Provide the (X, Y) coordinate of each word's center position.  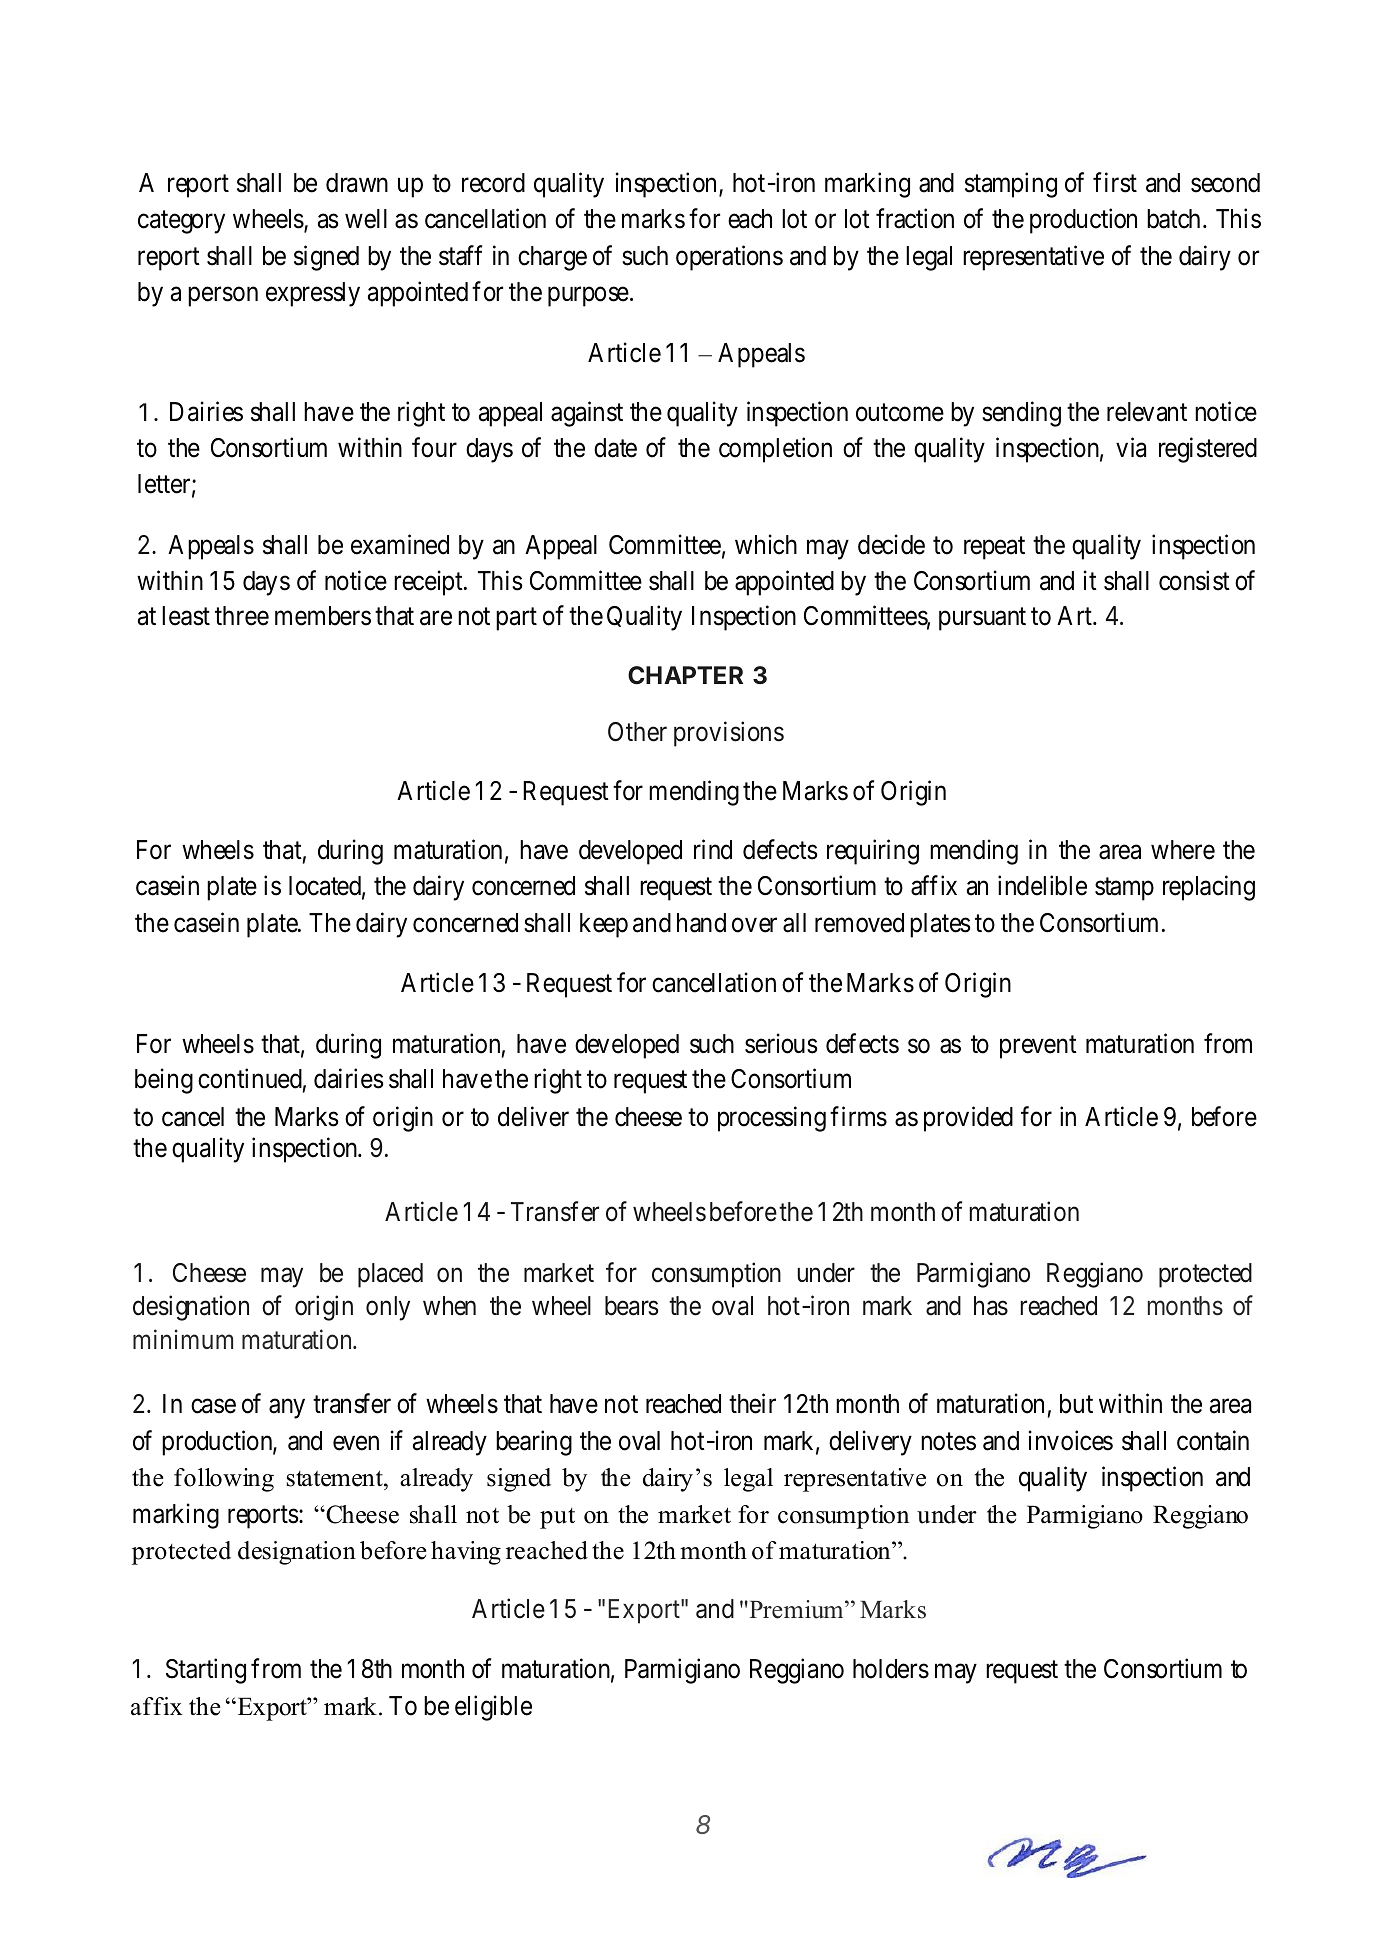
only (388, 1308)
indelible (1042, 886)
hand (701, 923)
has (991, 1306)
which (766, 544)
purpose (588, 297)
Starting (206, 1671)
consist (1194, 581)
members (323, 616)
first (1115, 182)
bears (631, 1306)
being (164, 1081)
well (366, 219)
